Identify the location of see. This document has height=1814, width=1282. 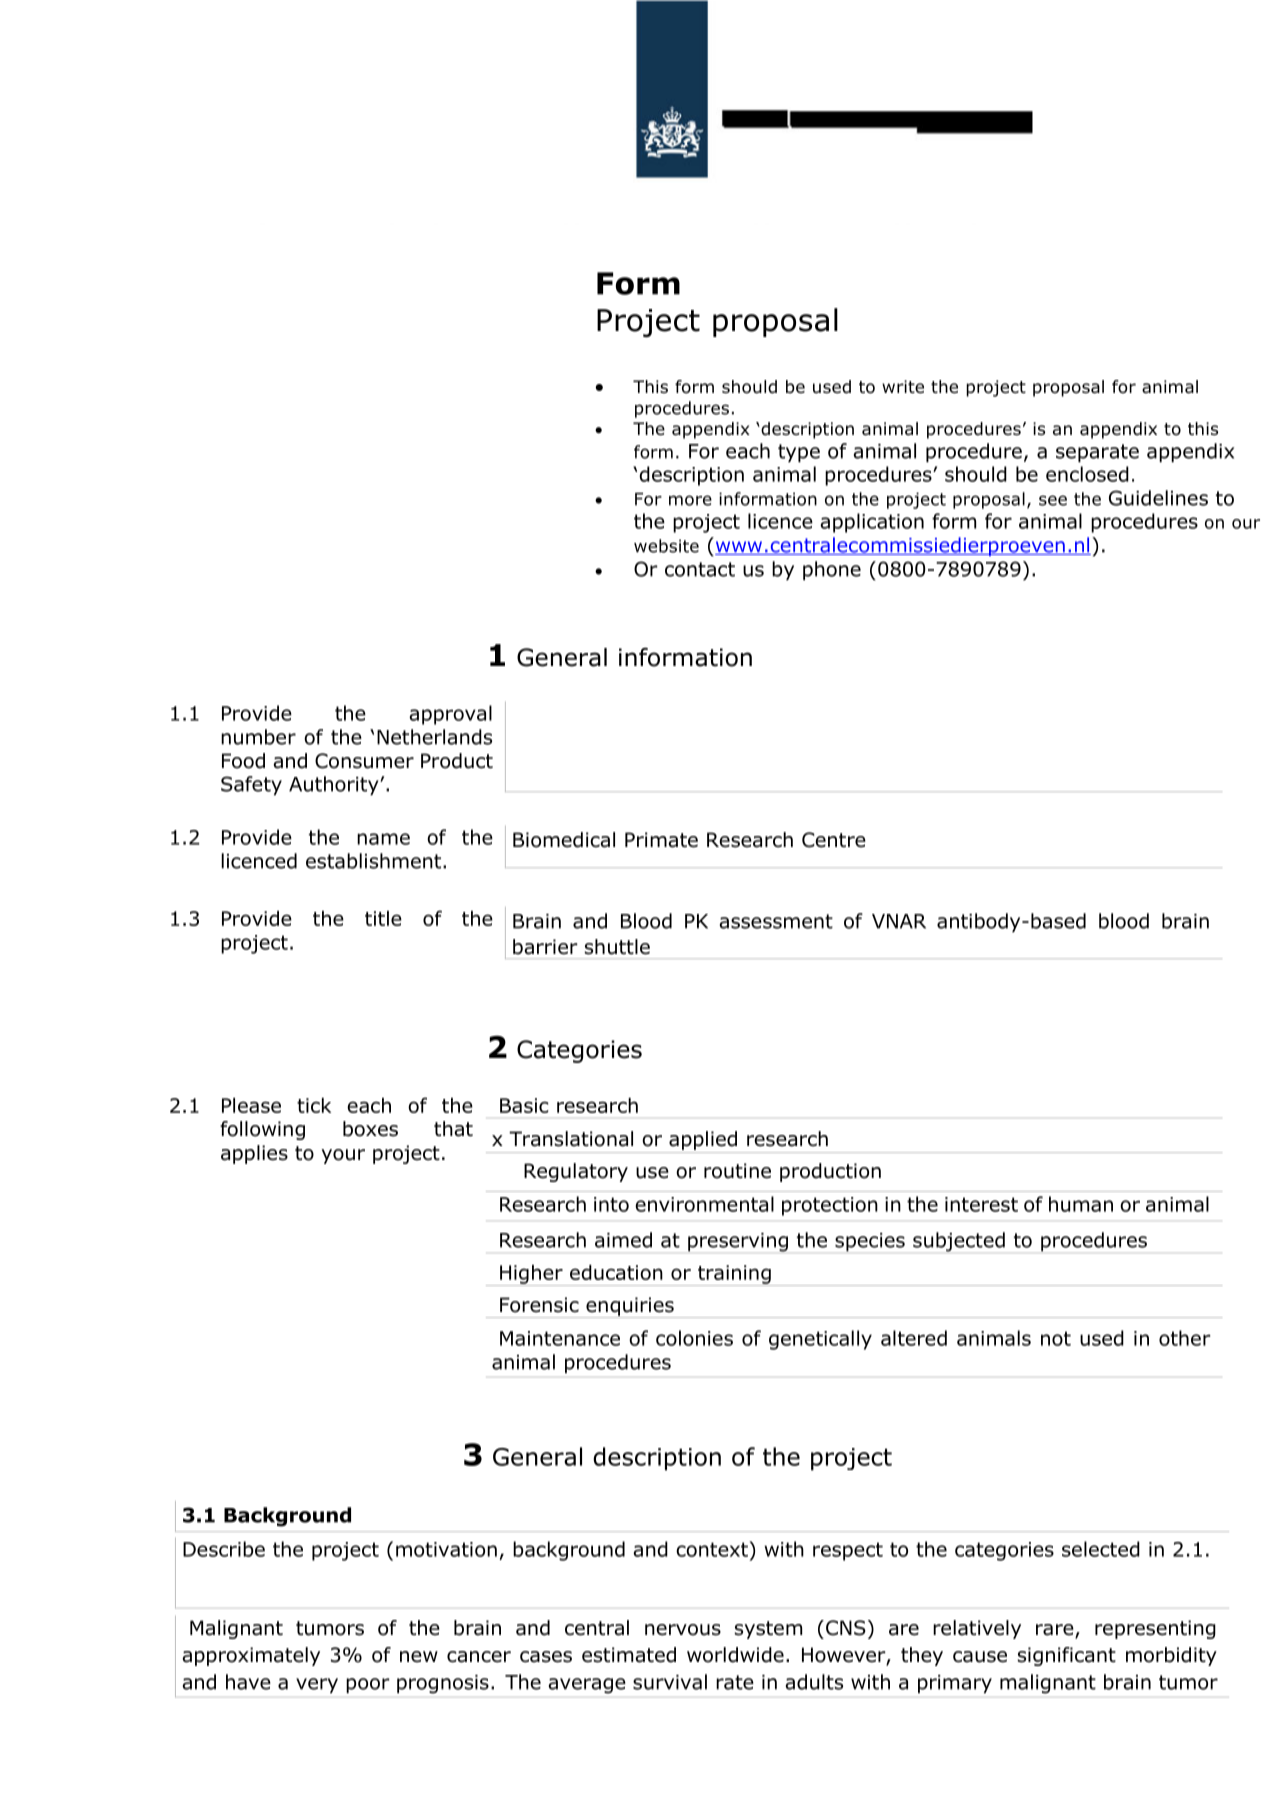
(1053, 500).
